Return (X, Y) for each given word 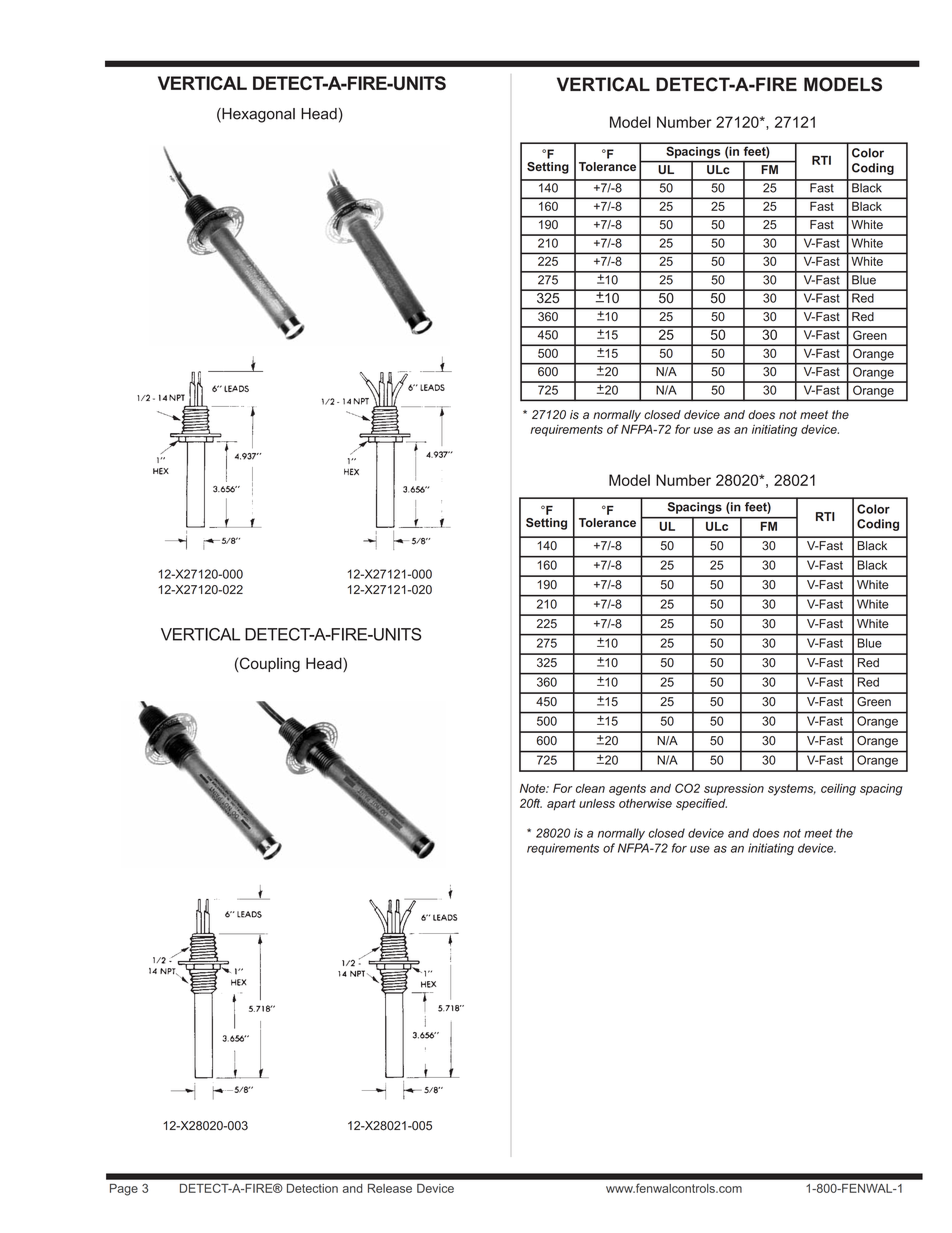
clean (590, 788)
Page (124, 1190)
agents (627, 790)
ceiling (838, 790)
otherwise (645, 803)
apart (561, 804)
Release (390, 1188)
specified (701, 804)
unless (597, 803)
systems (792, 790)
